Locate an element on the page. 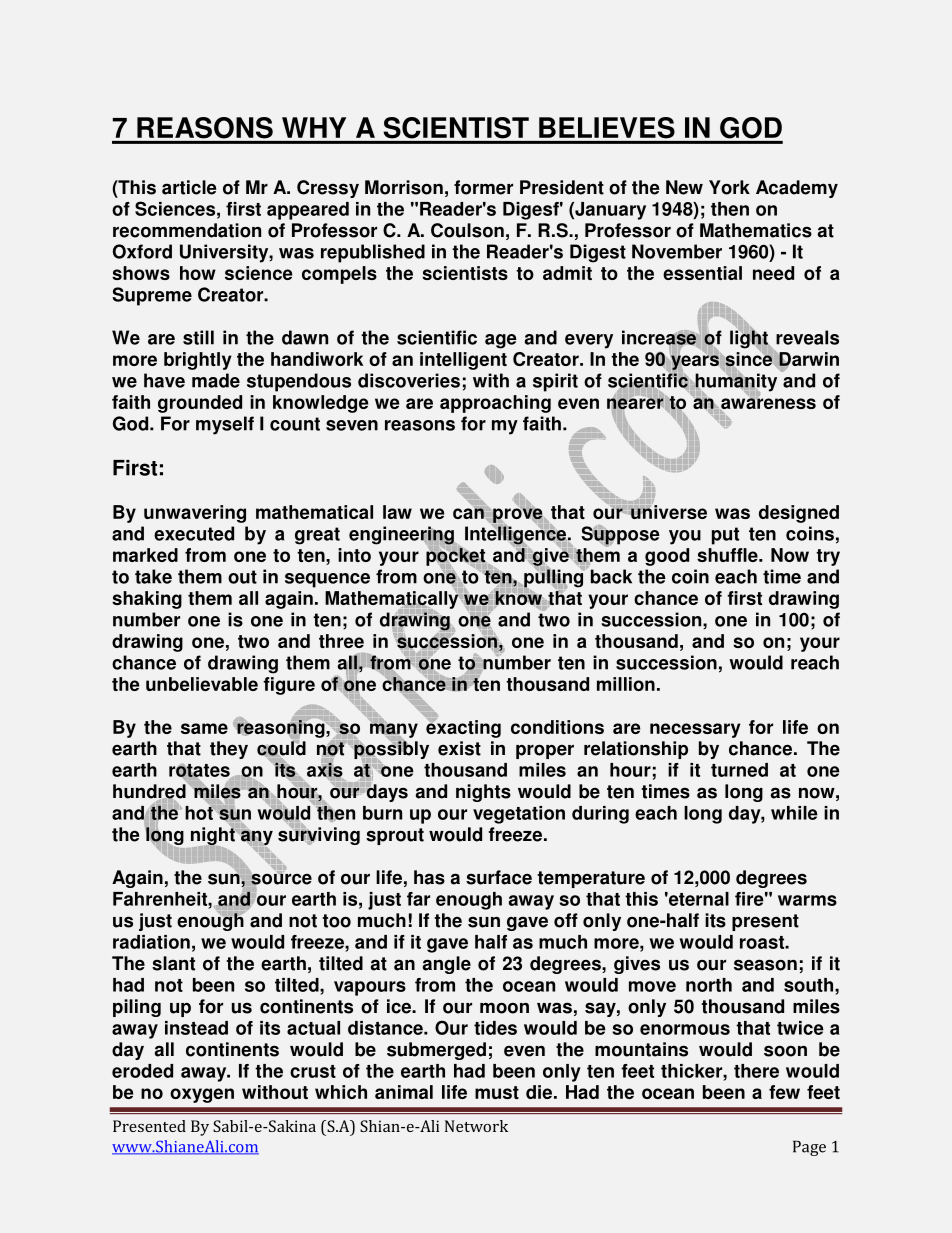 Image resolution: width=952 pixels, height=1233 pixels. exacting is located at coordinates (463, 728).
